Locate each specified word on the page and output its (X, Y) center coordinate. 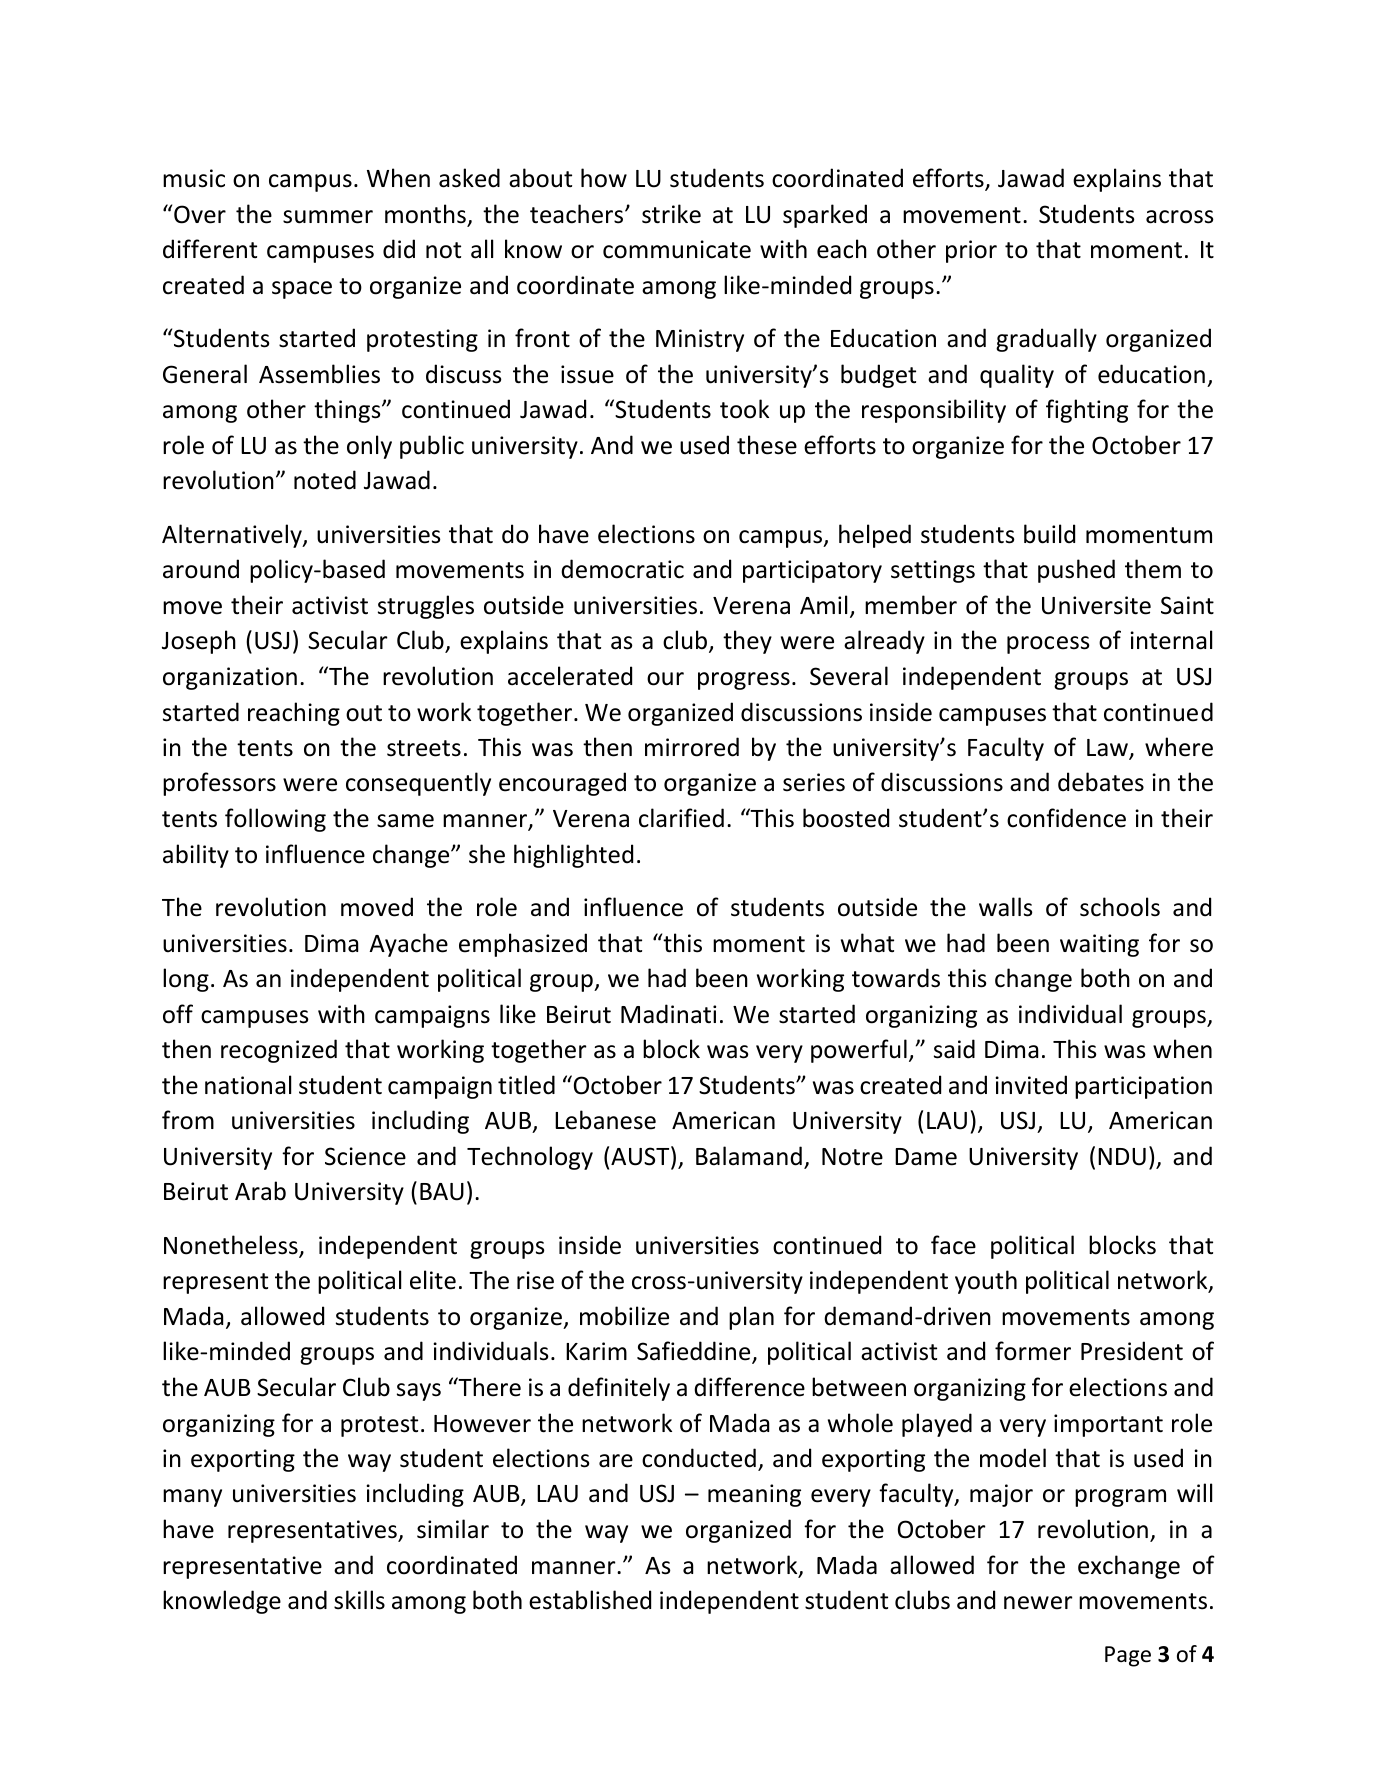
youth (986, 1282)
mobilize (624, 1316)
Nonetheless (232, 1246)
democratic (622, 569)
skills (359, 1600)
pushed (1076, 571)
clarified (681, 818)
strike (671, 214)
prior (971, 251)
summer (328, 217)
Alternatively (233, 536)
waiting (1099, 945)
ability (196, 856)
